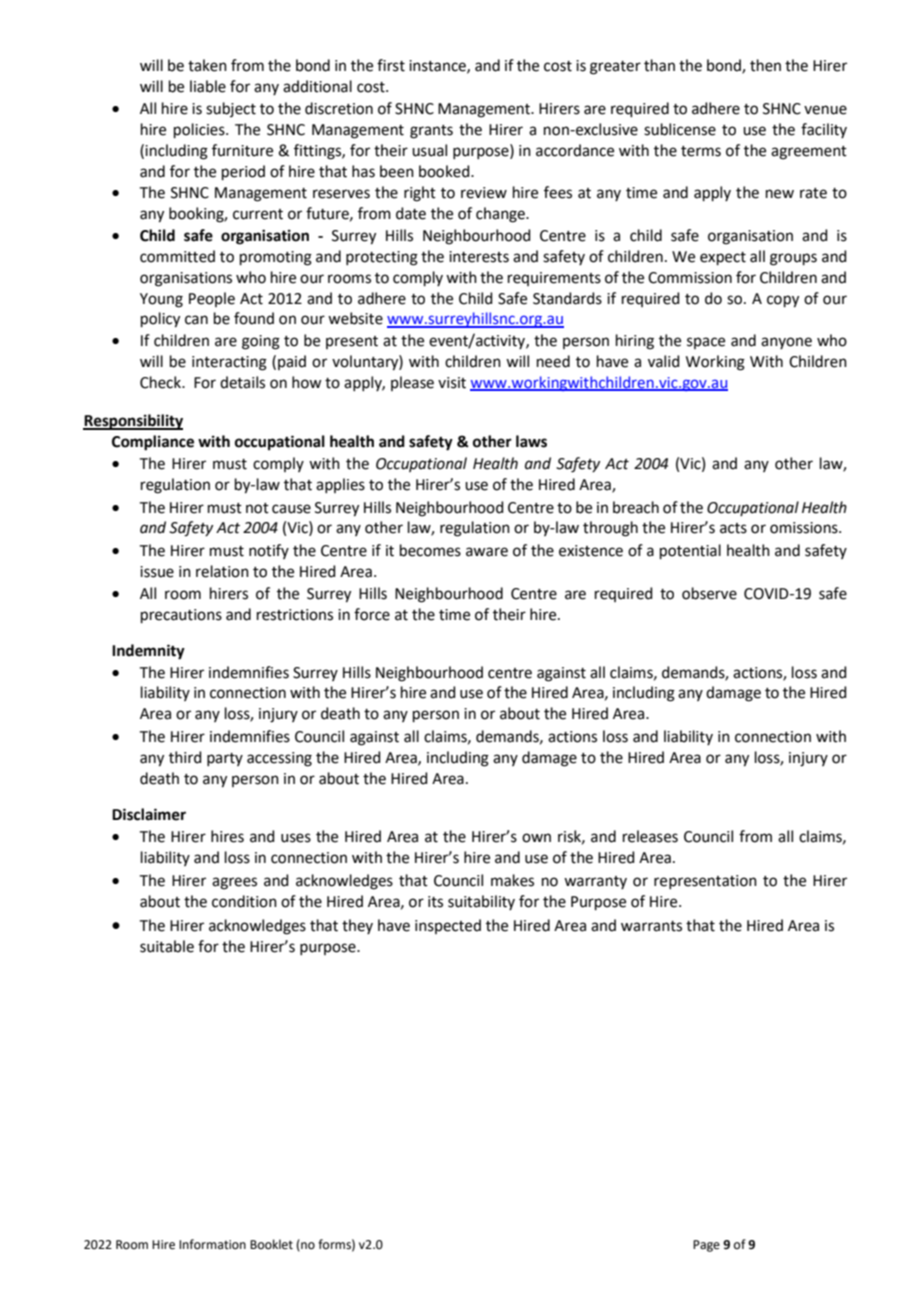  What do you see at coordinates (181, 616) in the screenshot?
I see `precautions` at bounding box center [181, 616].
